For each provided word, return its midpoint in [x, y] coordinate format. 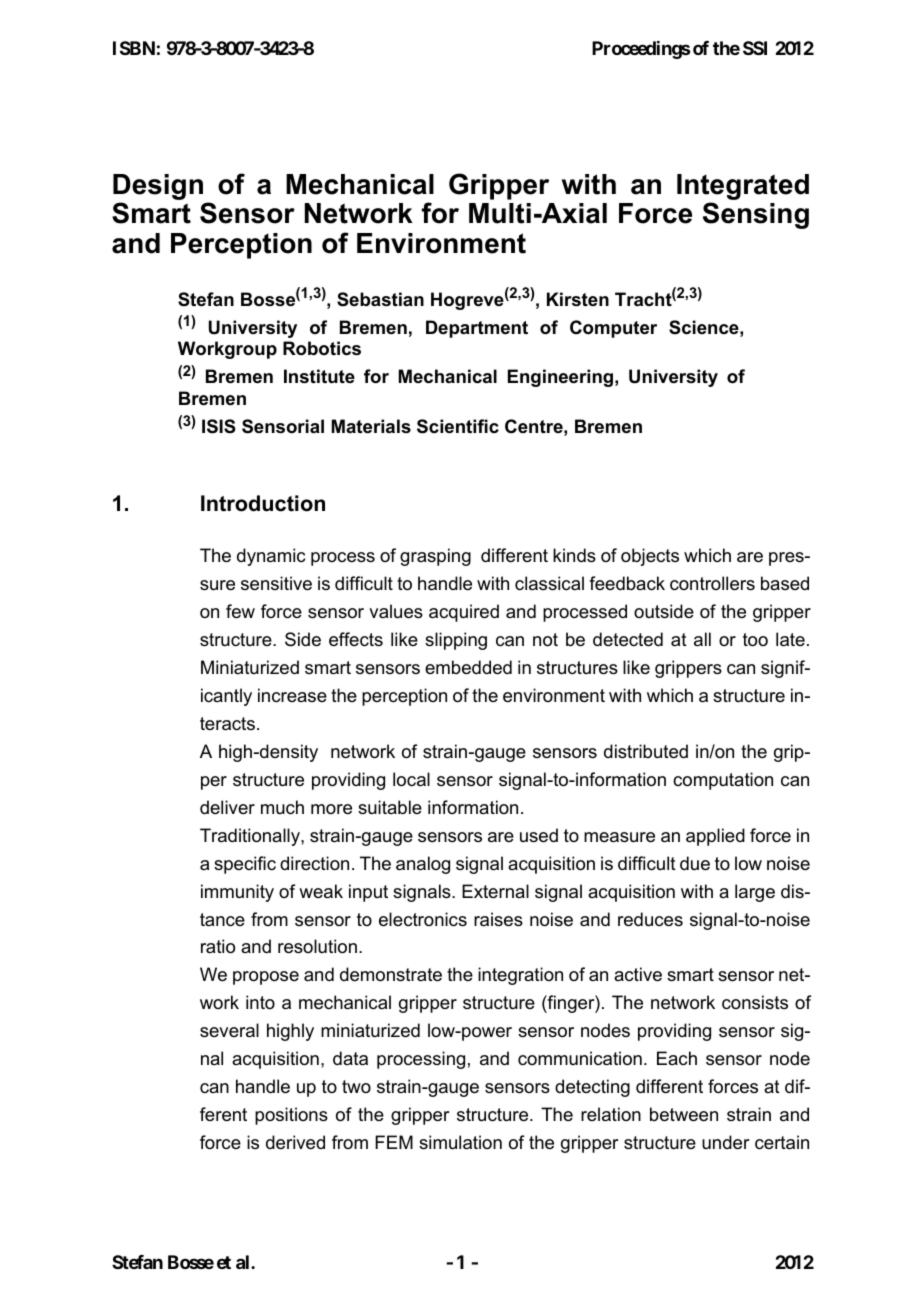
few [240, 611]
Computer [613, 329]
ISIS [219, 426]
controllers [712, 583]
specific [245, 865]
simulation [460, 1142]
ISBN [134, 48]
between [684, 1114]
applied [715, 837]
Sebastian [380, 299]
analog [423, 865]
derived [295, 1142]
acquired [464, 613]
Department [477, 329]
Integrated [743, 188]
